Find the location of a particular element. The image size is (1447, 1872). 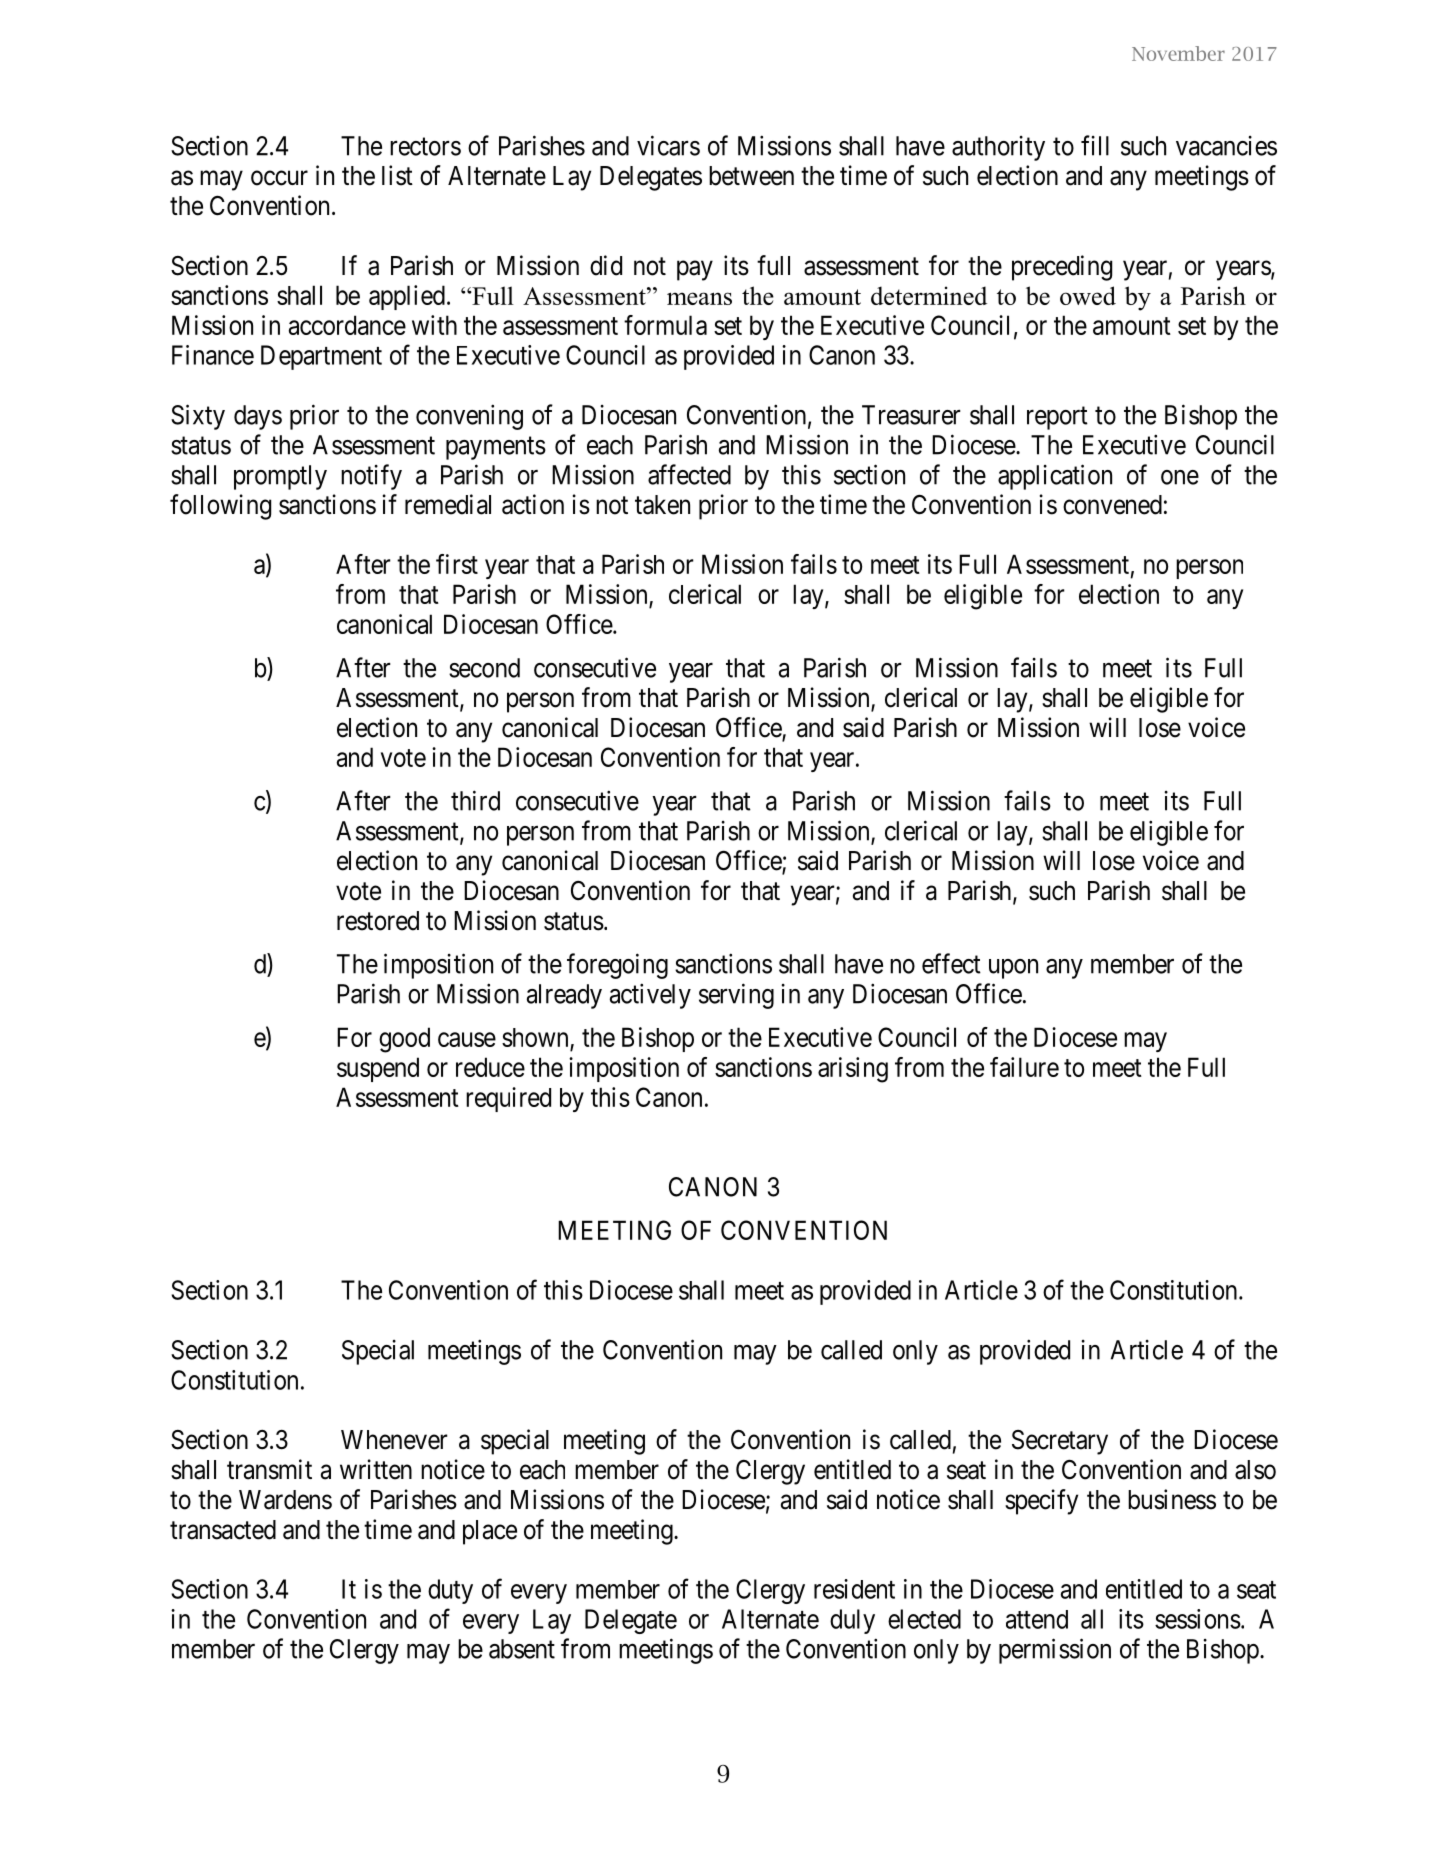

duly is located at coordinates (852, 1621).
